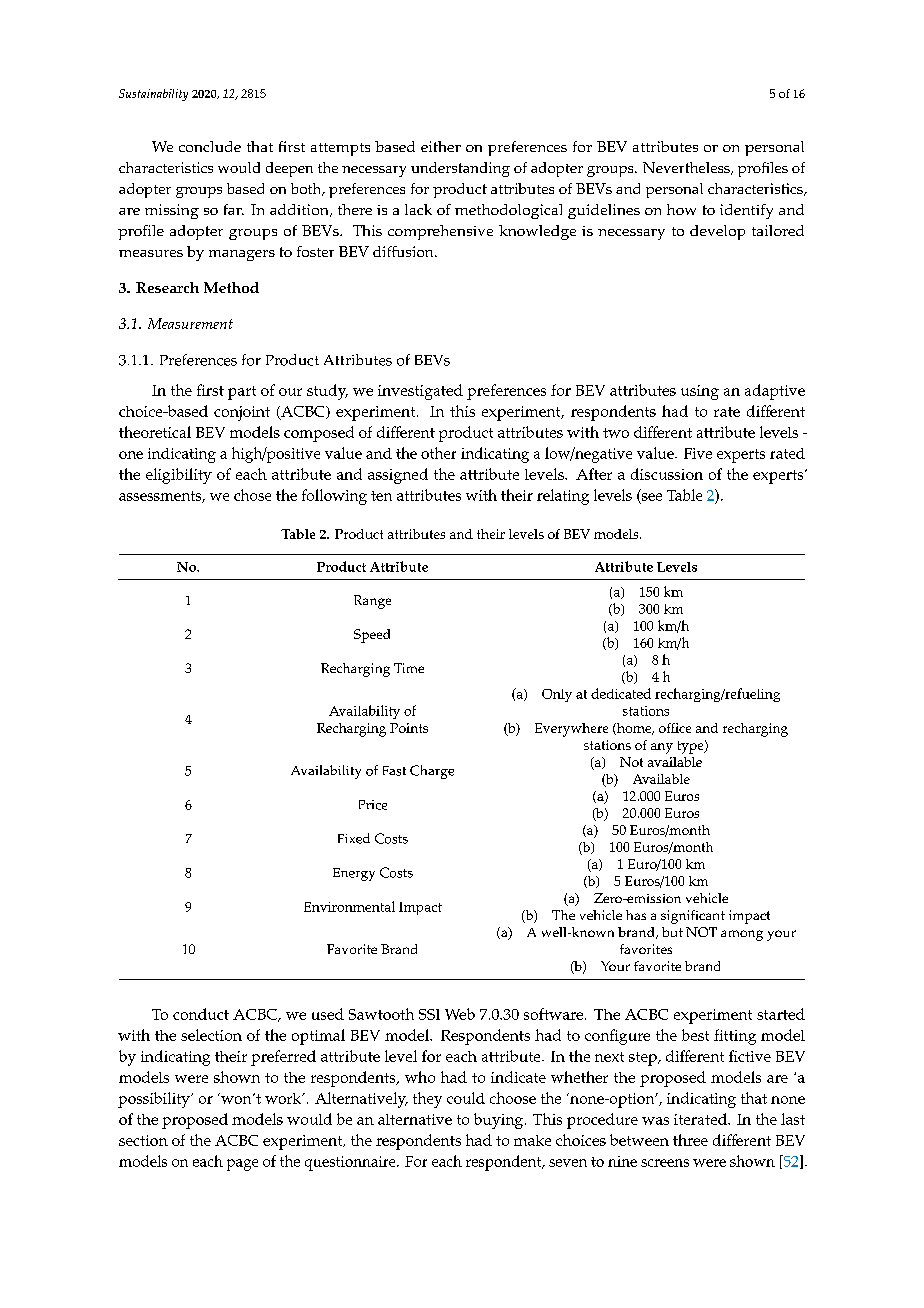 This screenshot has height=1308, width=924. I want to click on dedicated, so click(621, 693).
